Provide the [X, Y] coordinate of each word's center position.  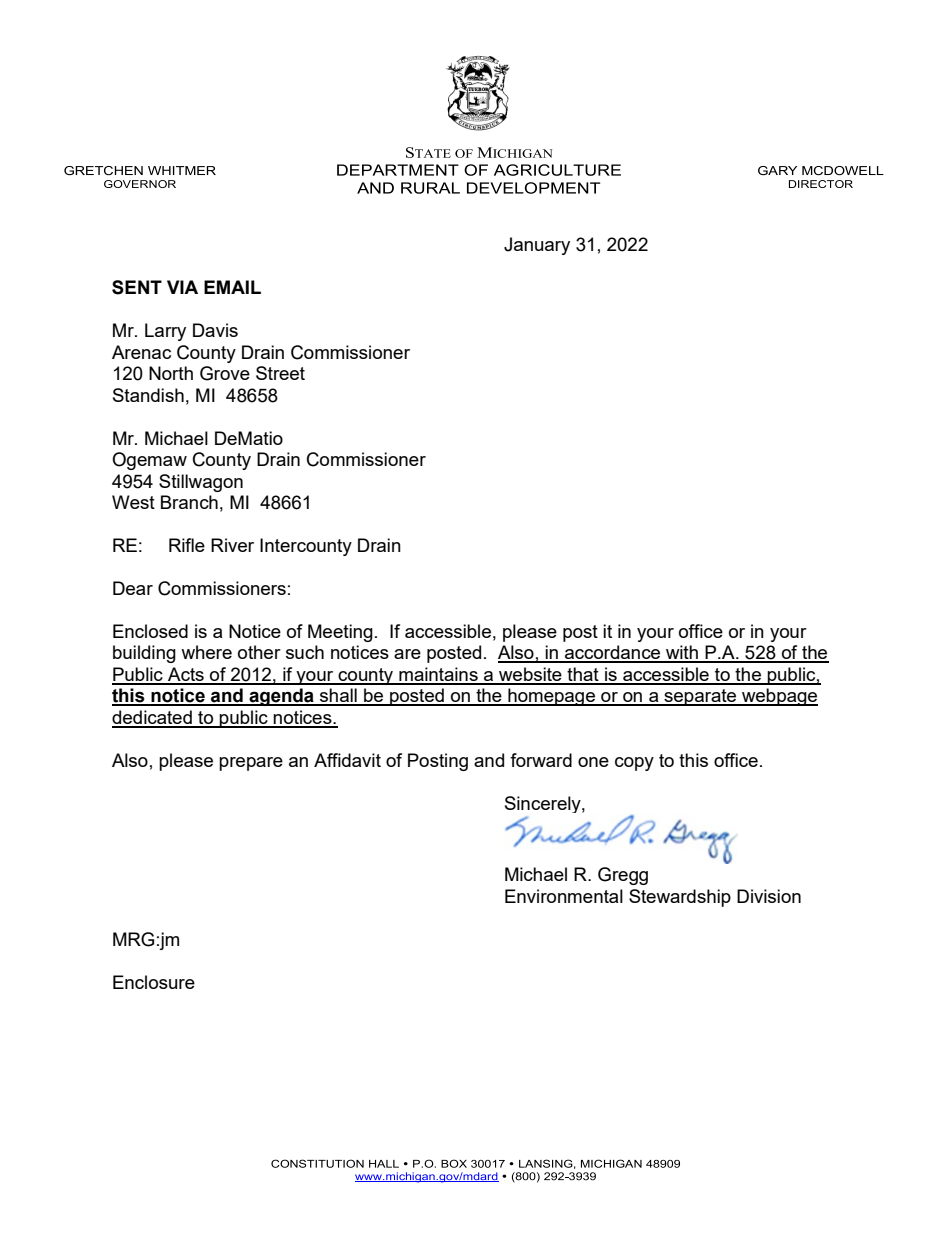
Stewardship [680, 898]
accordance [613, 653]
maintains [438, 675]
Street [280, 373]
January [537, 246]
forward [541, 760]
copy [634, 764]
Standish [148, 395]
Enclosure [154, 982]
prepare [251, 764]
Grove [225, 373]
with [682, 653]
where [206, 652]
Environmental [564, 896]
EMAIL [232, 287]
